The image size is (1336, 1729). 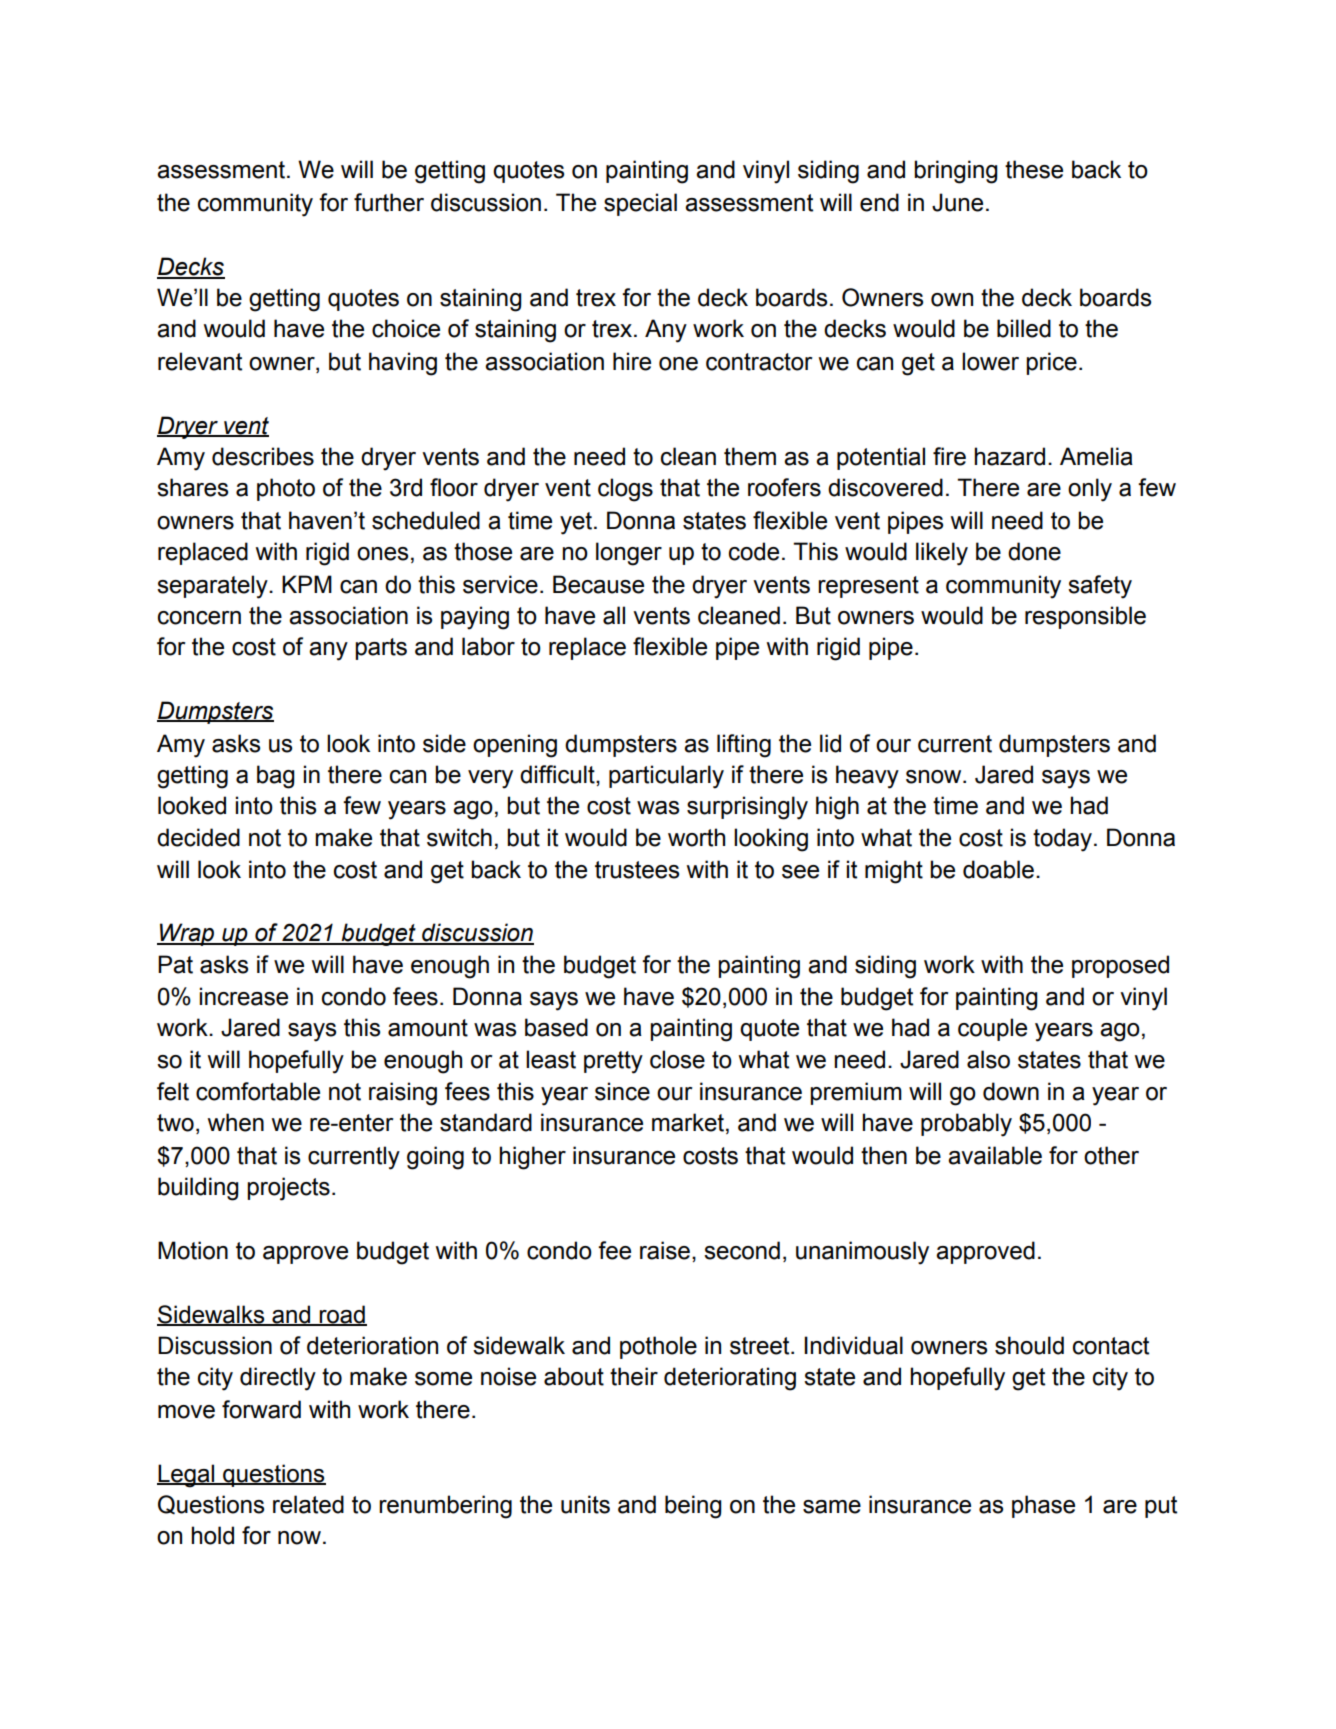 What do you see at coordinates (693, 1507) in the screenshot?
I see `being` at bounding box center [693, 1507].
